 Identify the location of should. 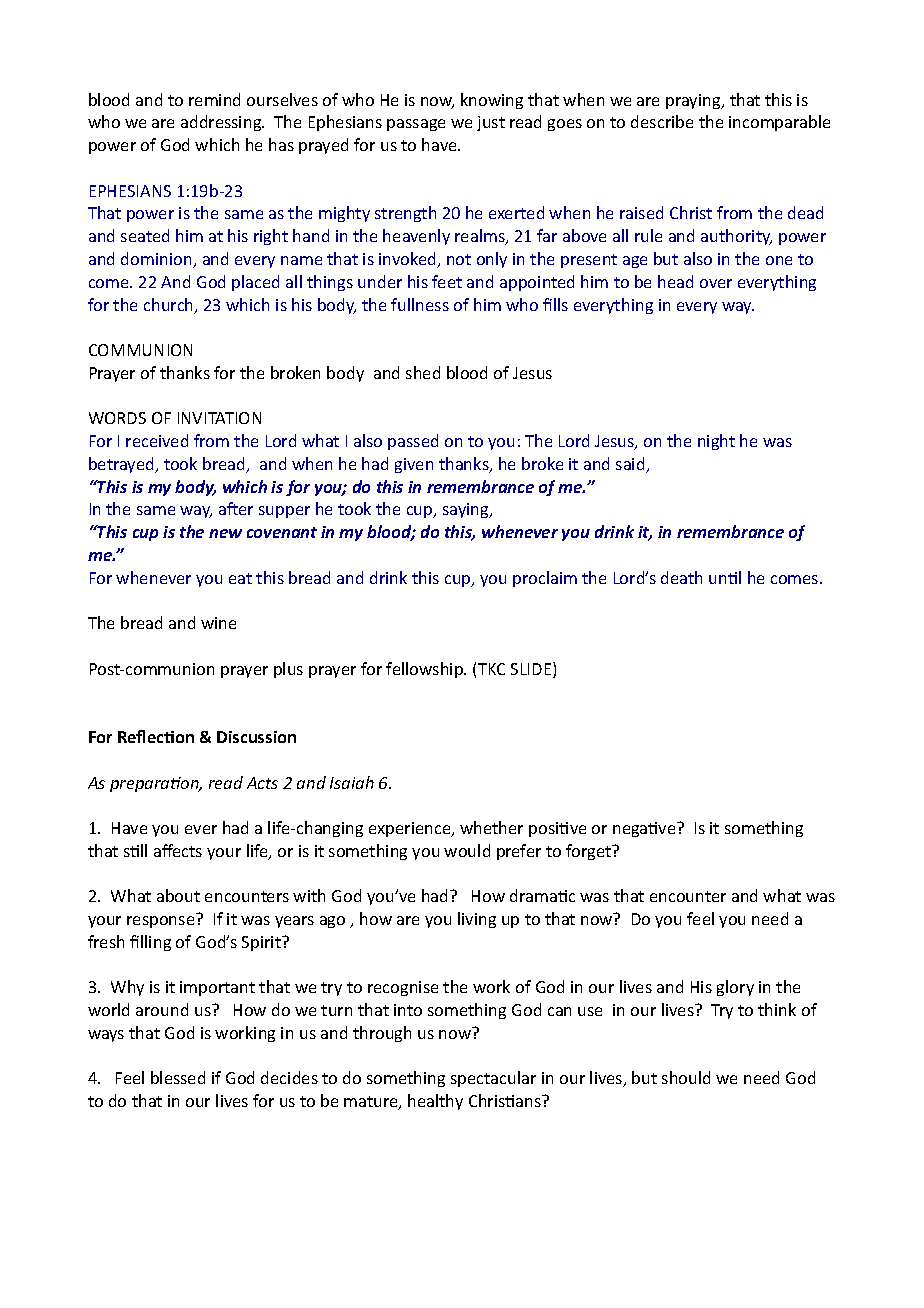
(686, 1077).
